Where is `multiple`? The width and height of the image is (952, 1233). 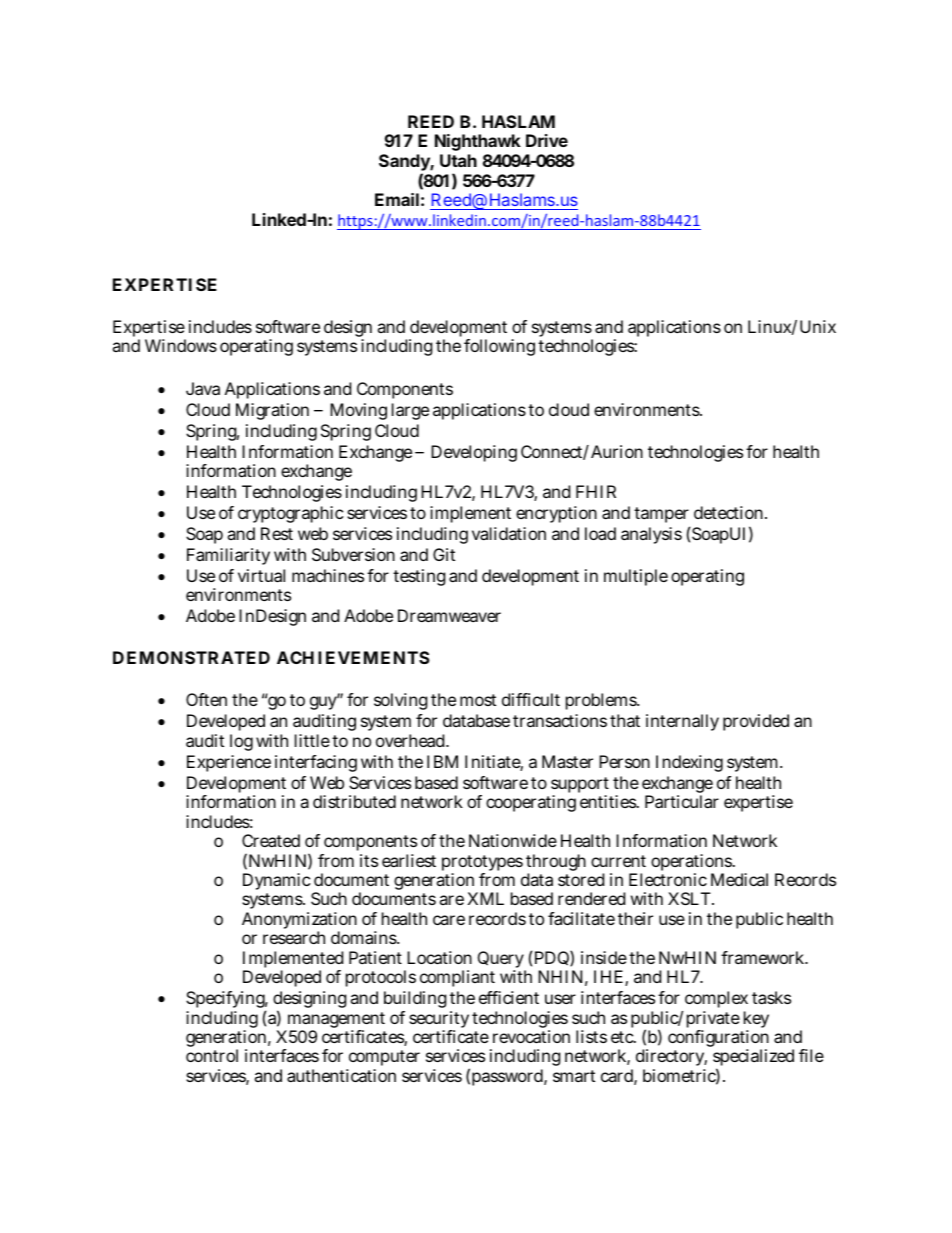
multiple is located at coordinates (636, 577).
